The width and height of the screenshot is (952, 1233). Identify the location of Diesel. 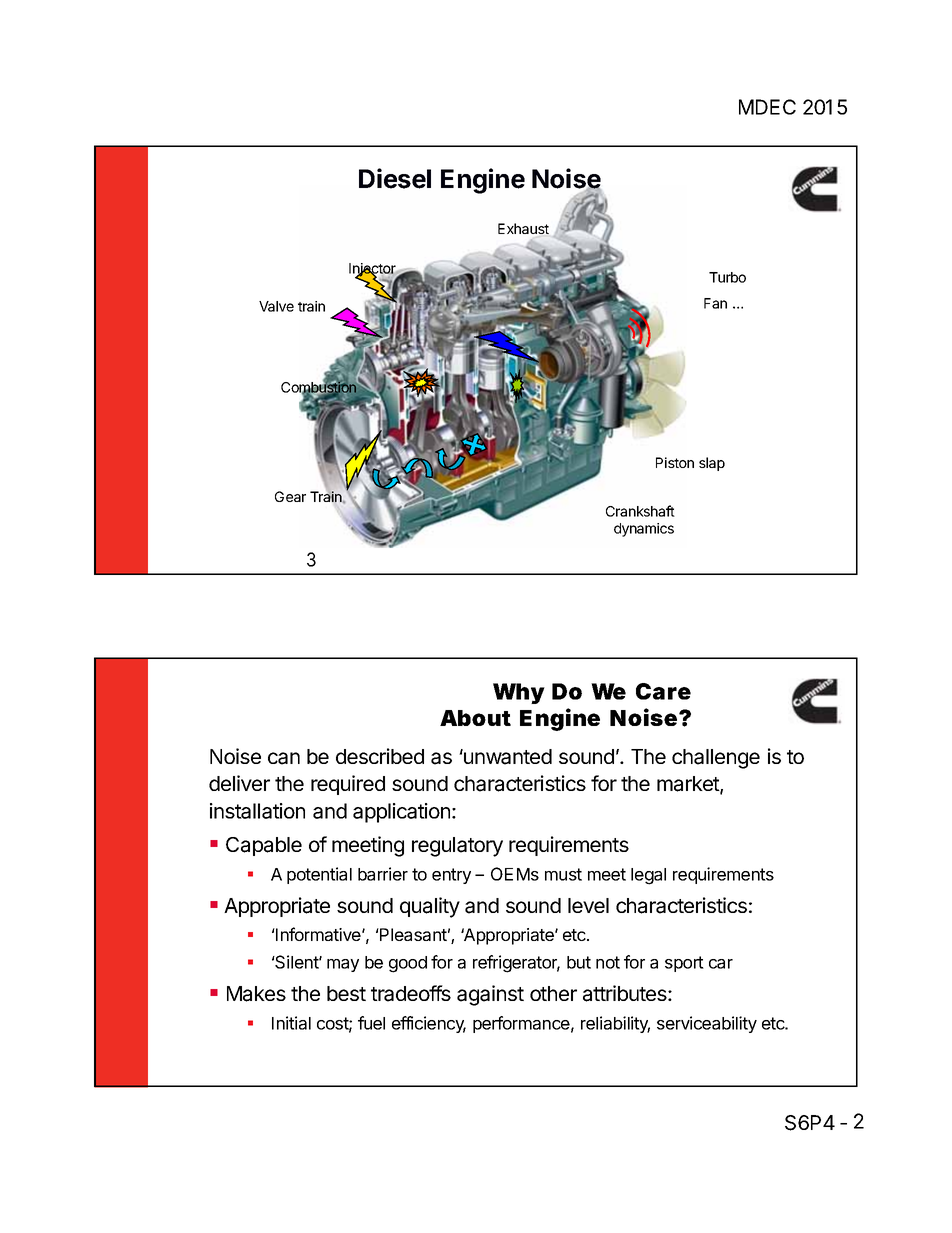
(395, 178).
